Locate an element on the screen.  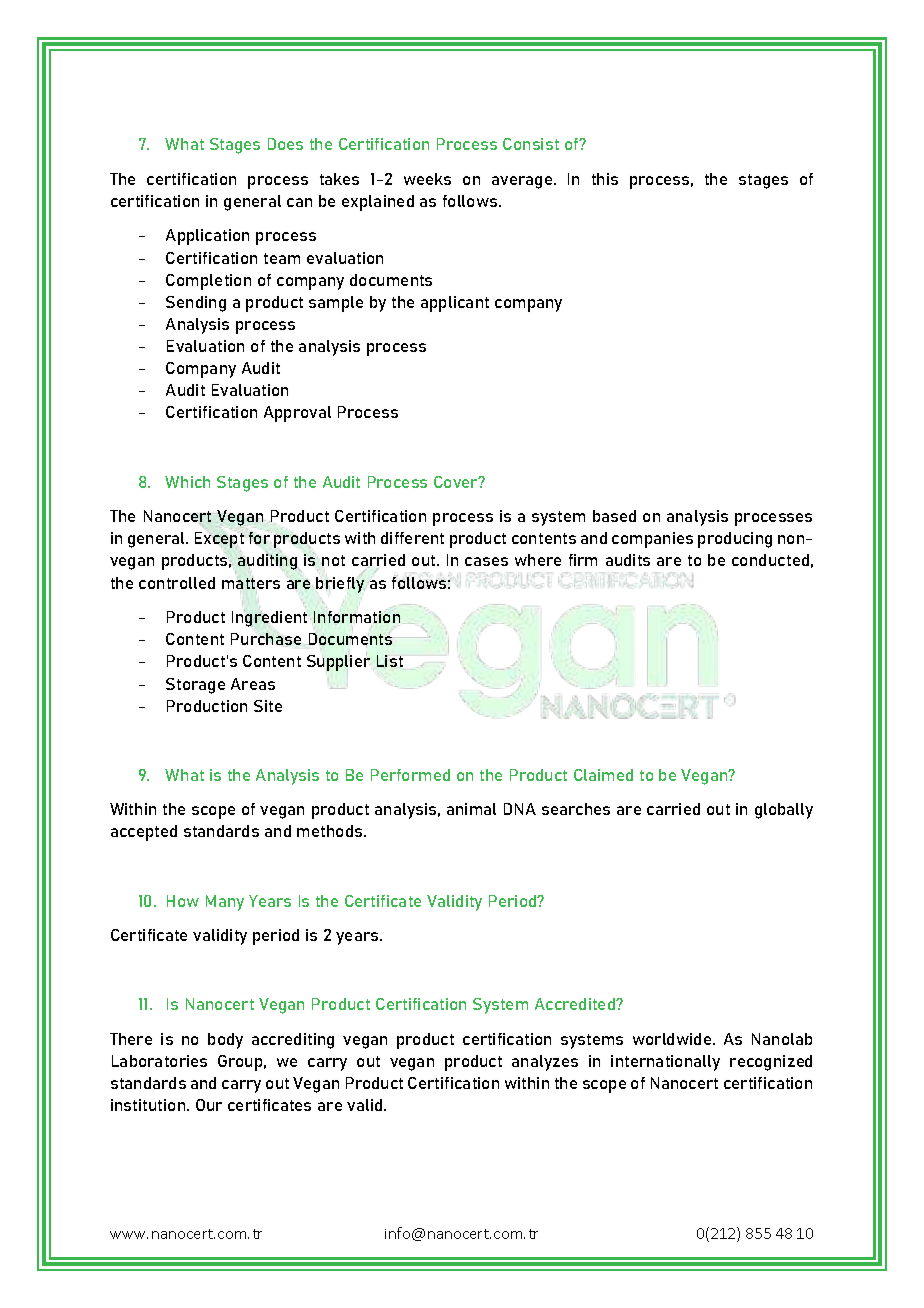
this is located at coordinates (605, 179).
